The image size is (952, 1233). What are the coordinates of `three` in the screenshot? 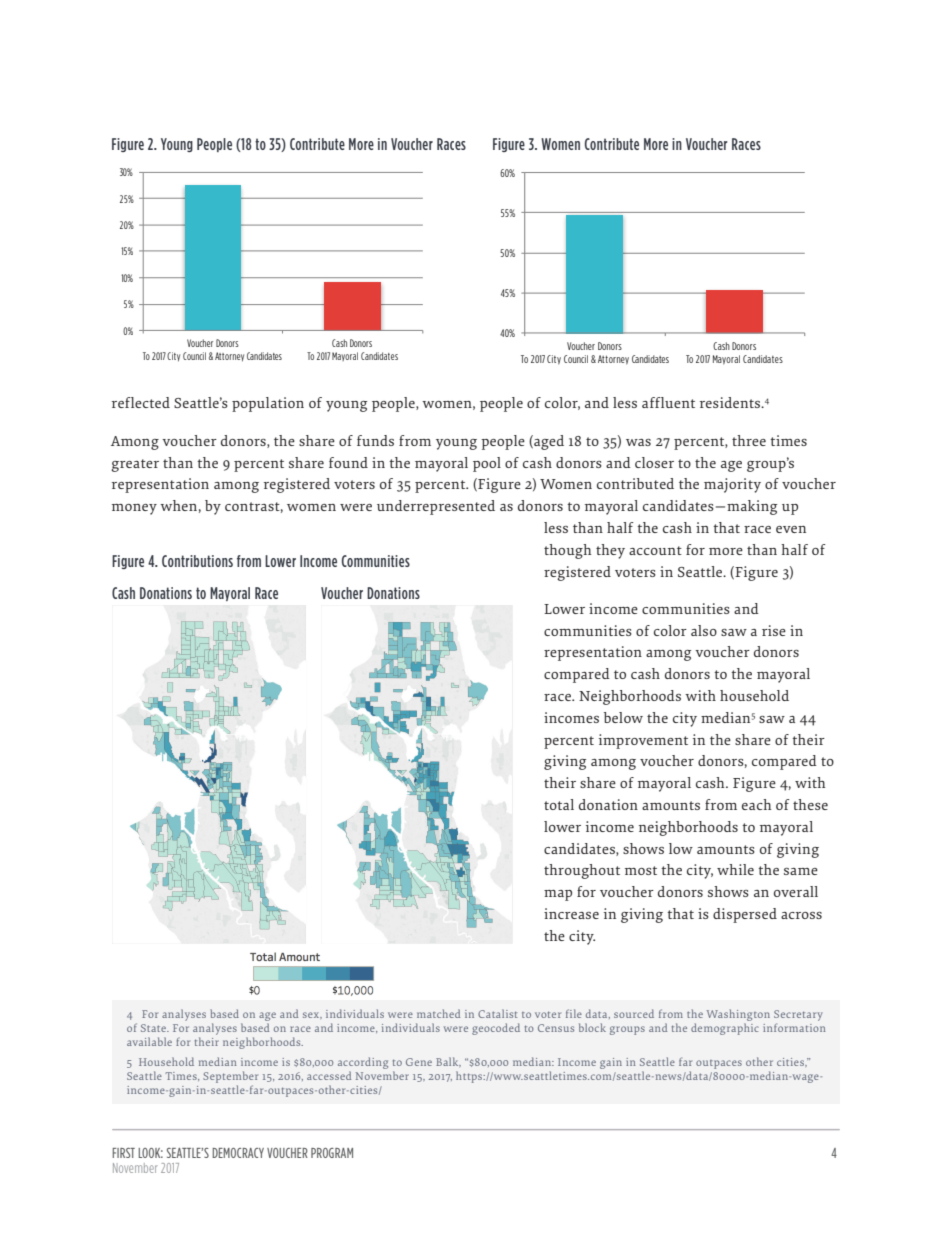 It's located at (749, 440).
